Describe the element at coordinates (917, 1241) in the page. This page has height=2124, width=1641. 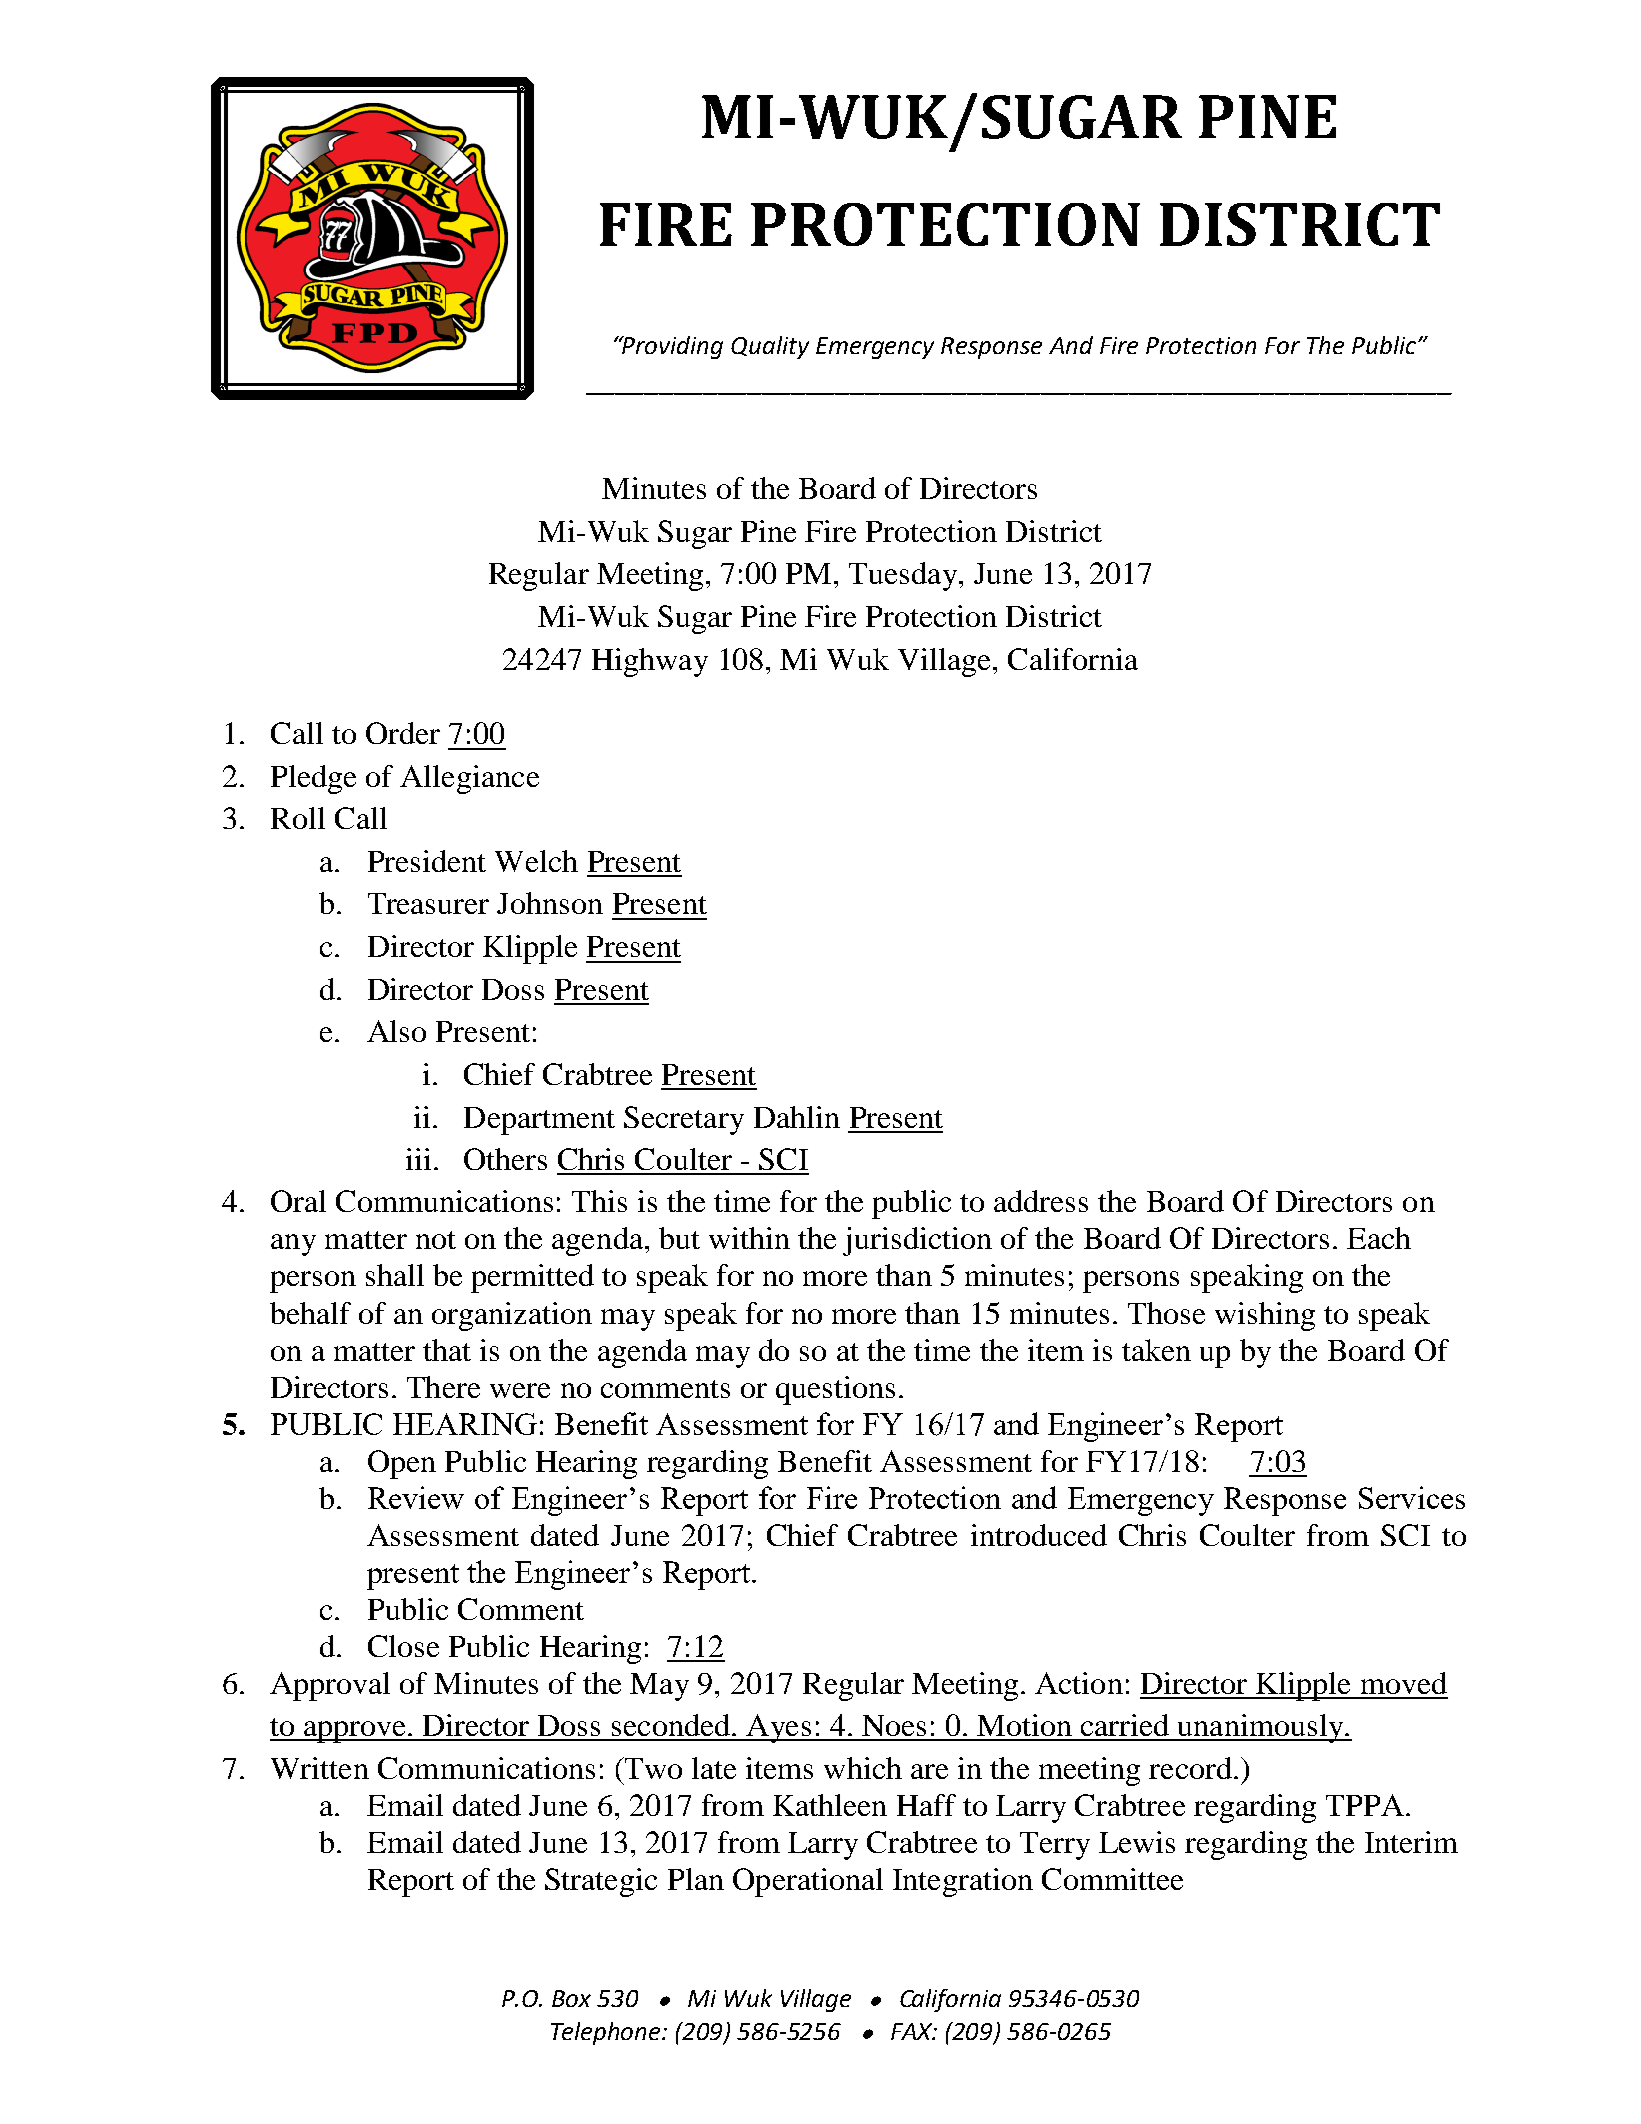
I see `jurisdiction` at that location.
